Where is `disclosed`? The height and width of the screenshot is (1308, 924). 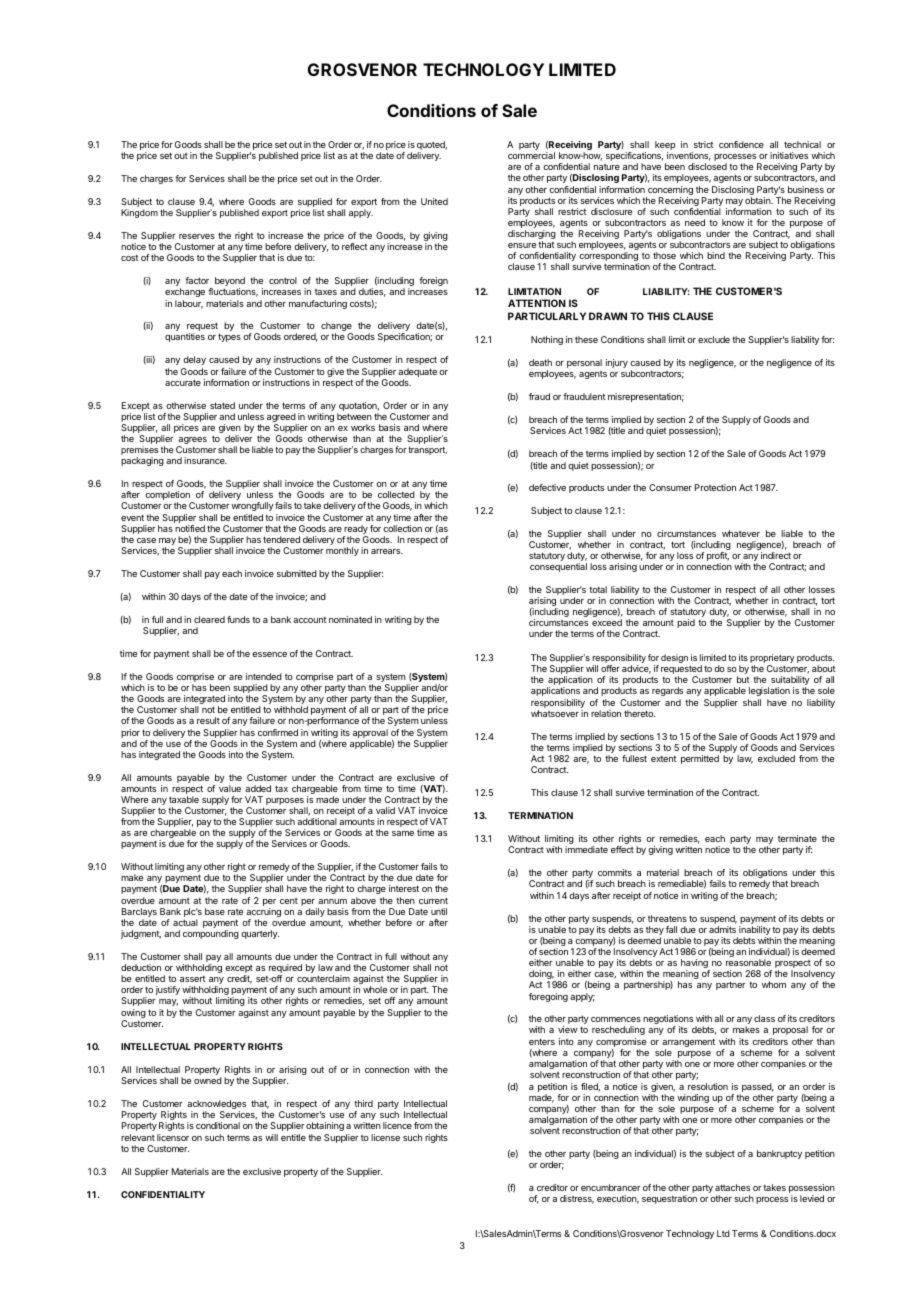
disclosed is located at coordinates (707, 166).
